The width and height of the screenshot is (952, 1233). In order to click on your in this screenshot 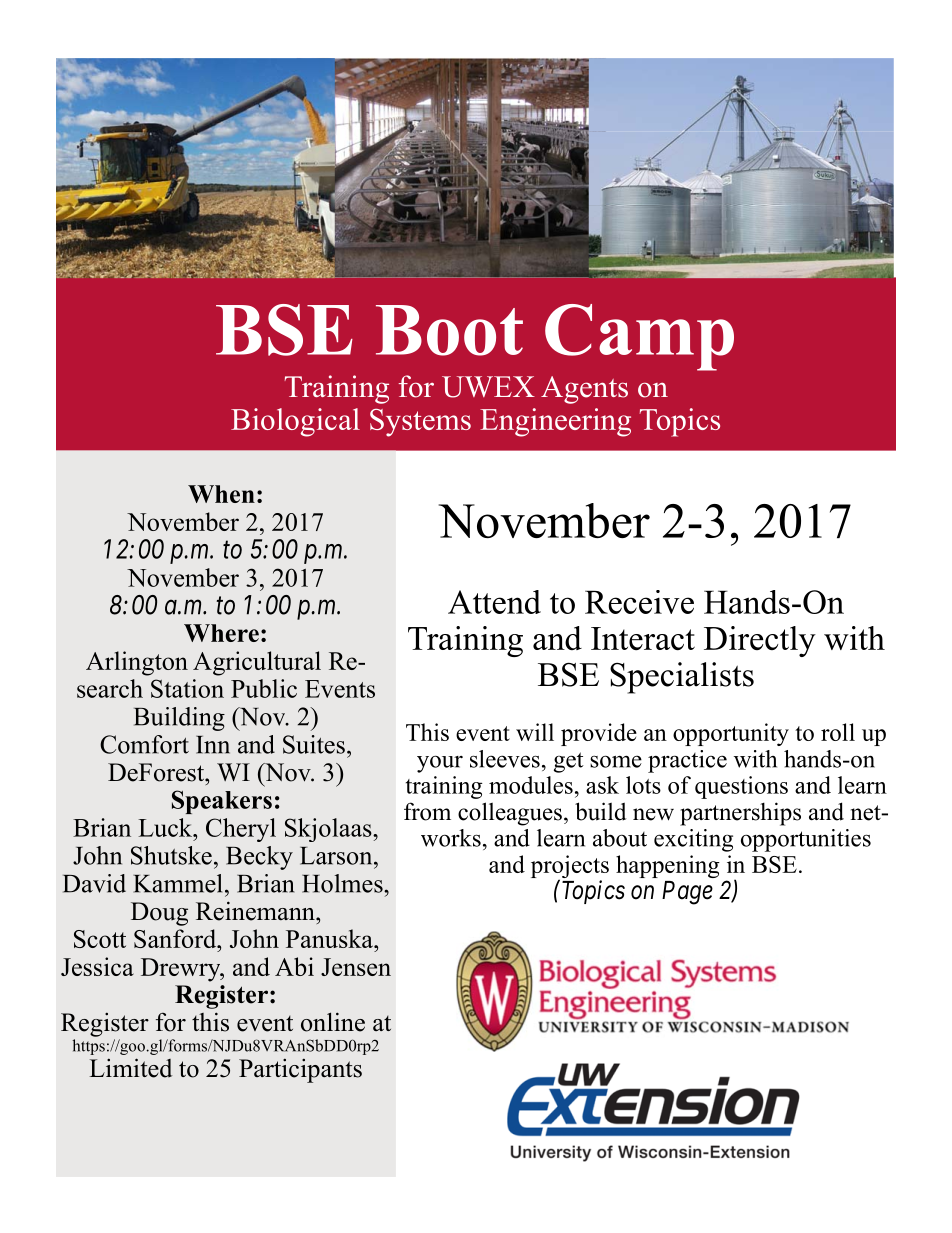, I will do `click(440, 764)`.
